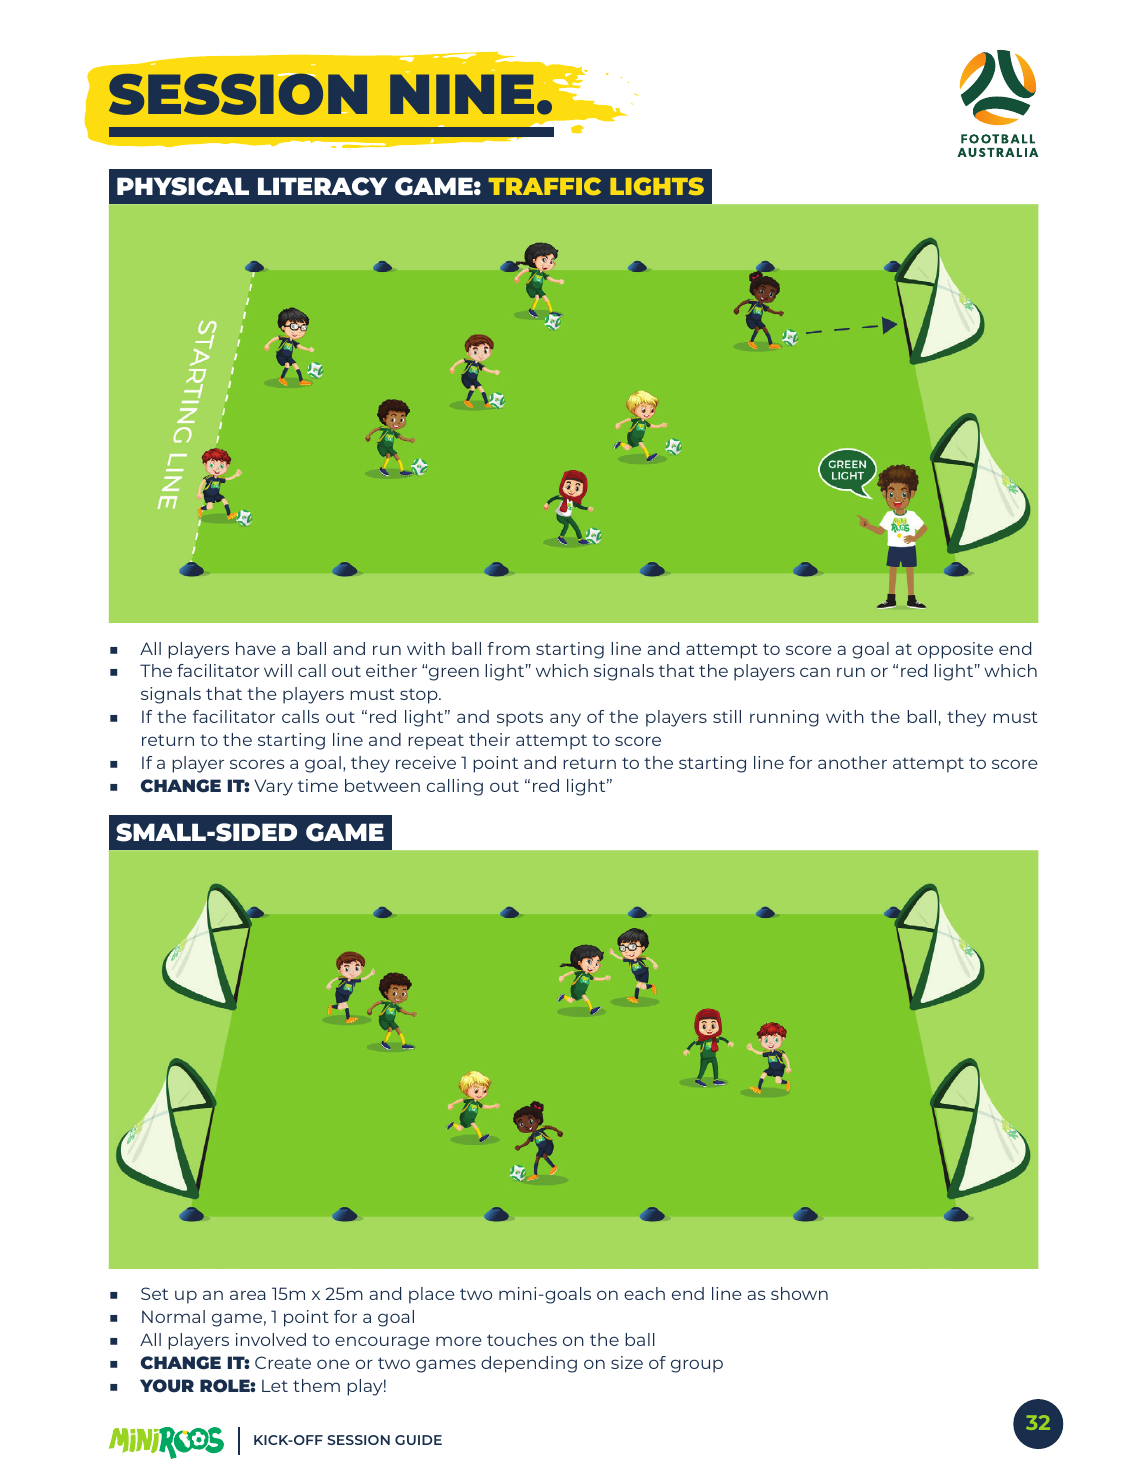 This image has width=1147, height=1484. What do you see at coordinates (273, 787) in the image?
I see `Vary` at bounding box center [273, 787].
